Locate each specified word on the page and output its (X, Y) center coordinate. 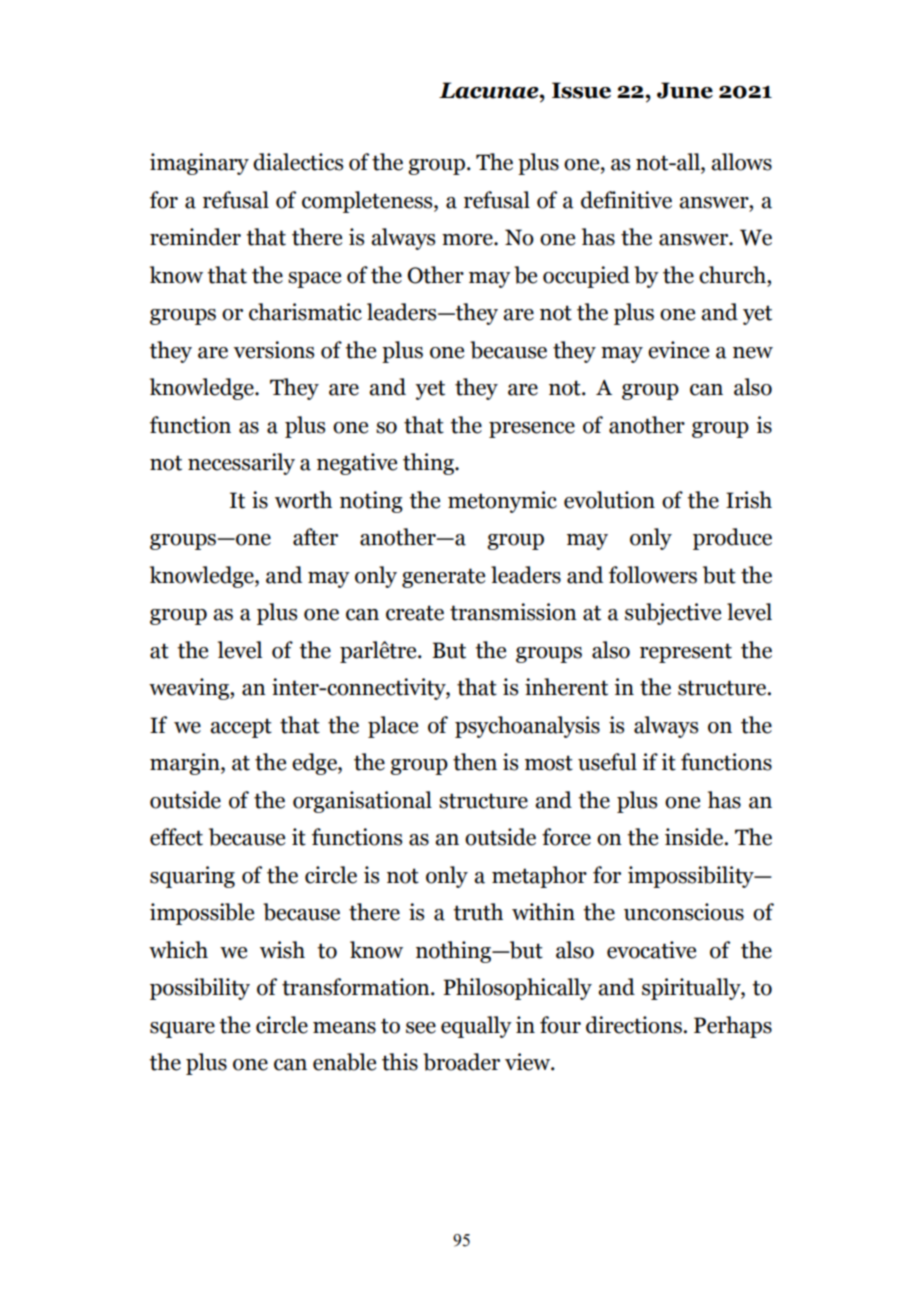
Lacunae (490, 90)
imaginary (199, 164)
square (182, 1029)
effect (176, 837)
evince (678, 350)
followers (653, 575)
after (315, 537)
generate (443, 578)
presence (532, 430)
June (685, 90)
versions (273, 350)
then (475, 762)
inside (695, 837)
